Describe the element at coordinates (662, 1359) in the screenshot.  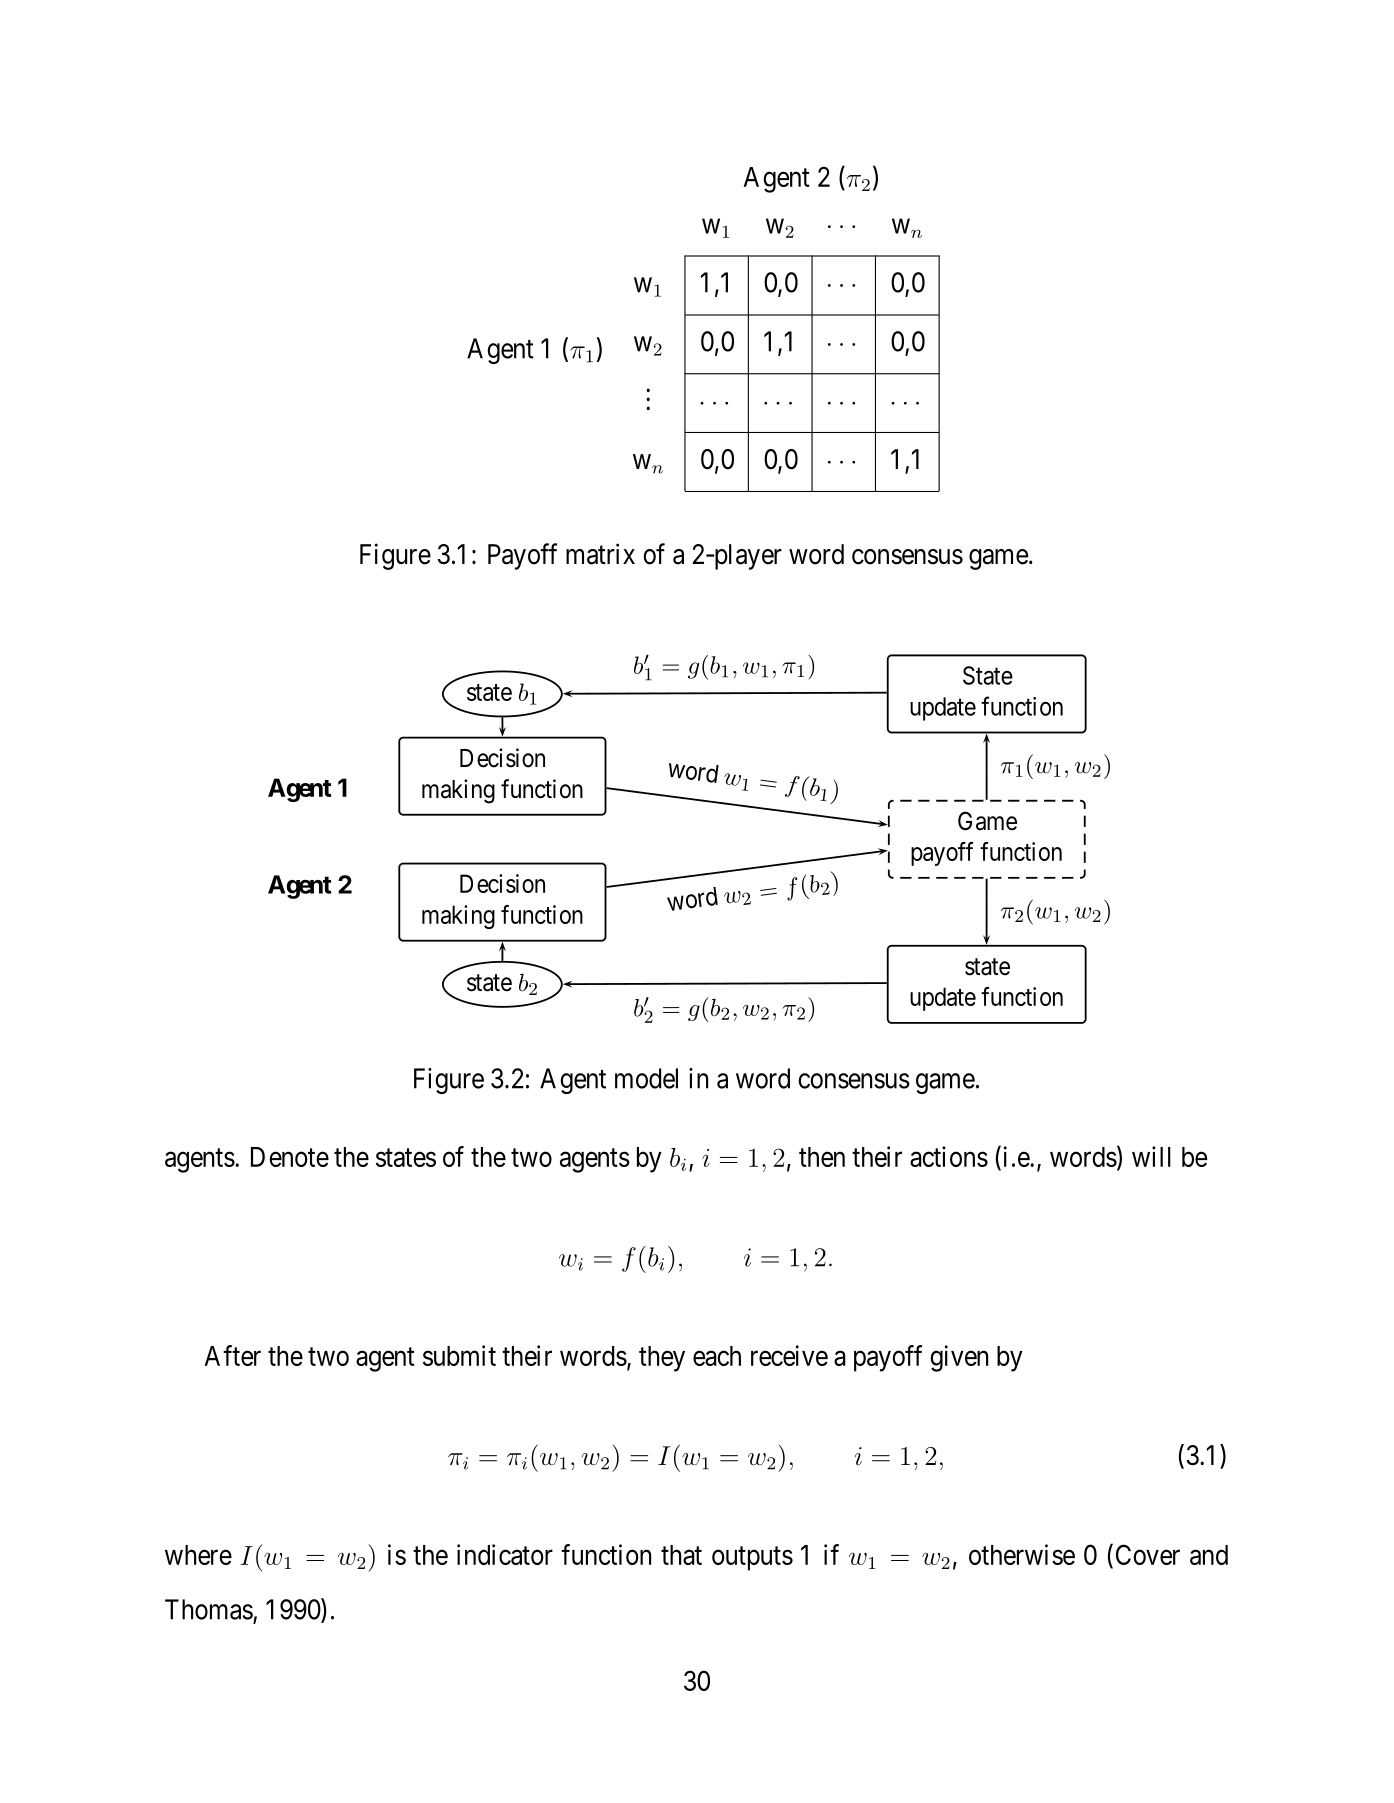
I see `they` at that location.
